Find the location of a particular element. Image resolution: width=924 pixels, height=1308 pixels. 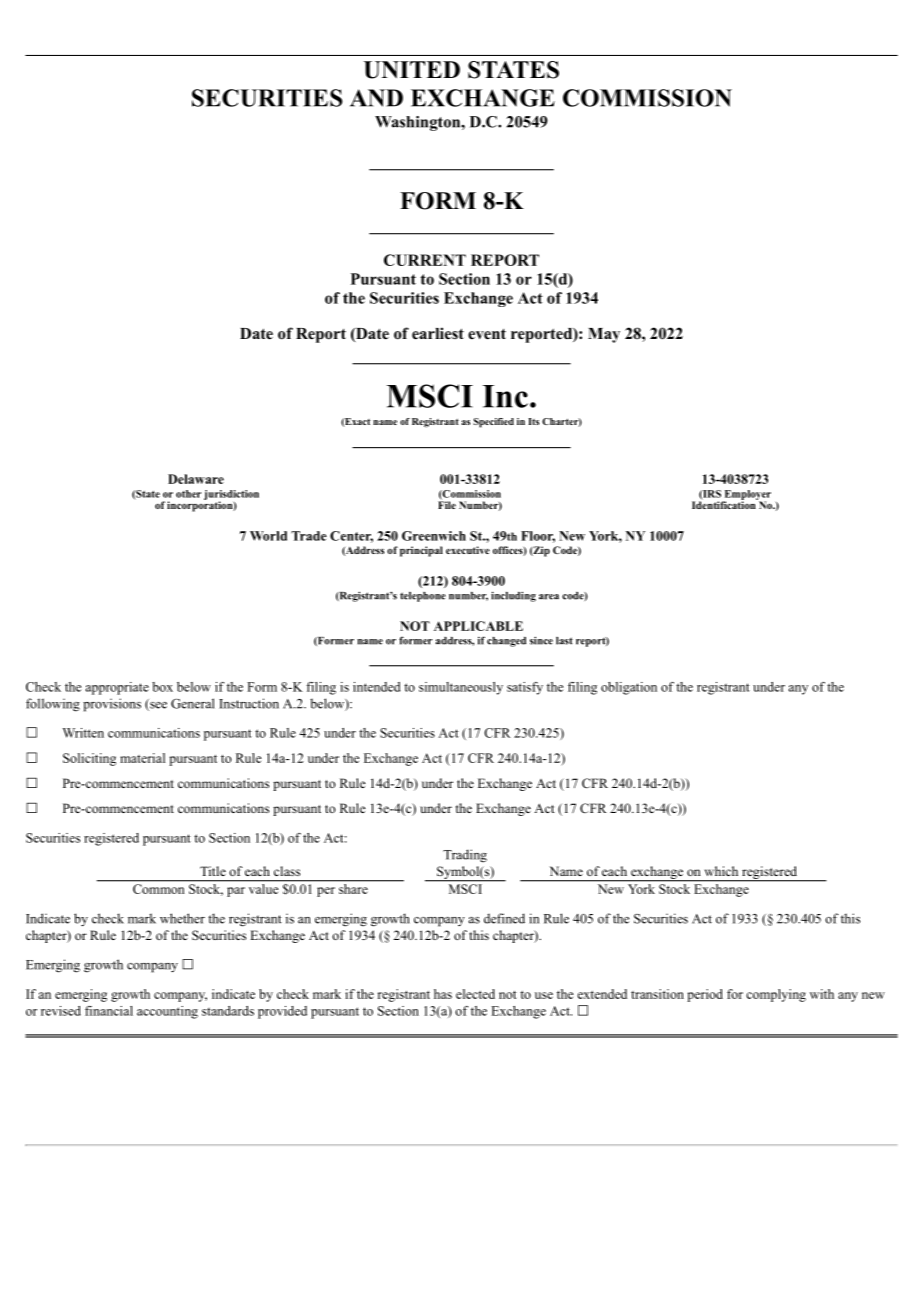

other is located at coordinates (188, 494).
